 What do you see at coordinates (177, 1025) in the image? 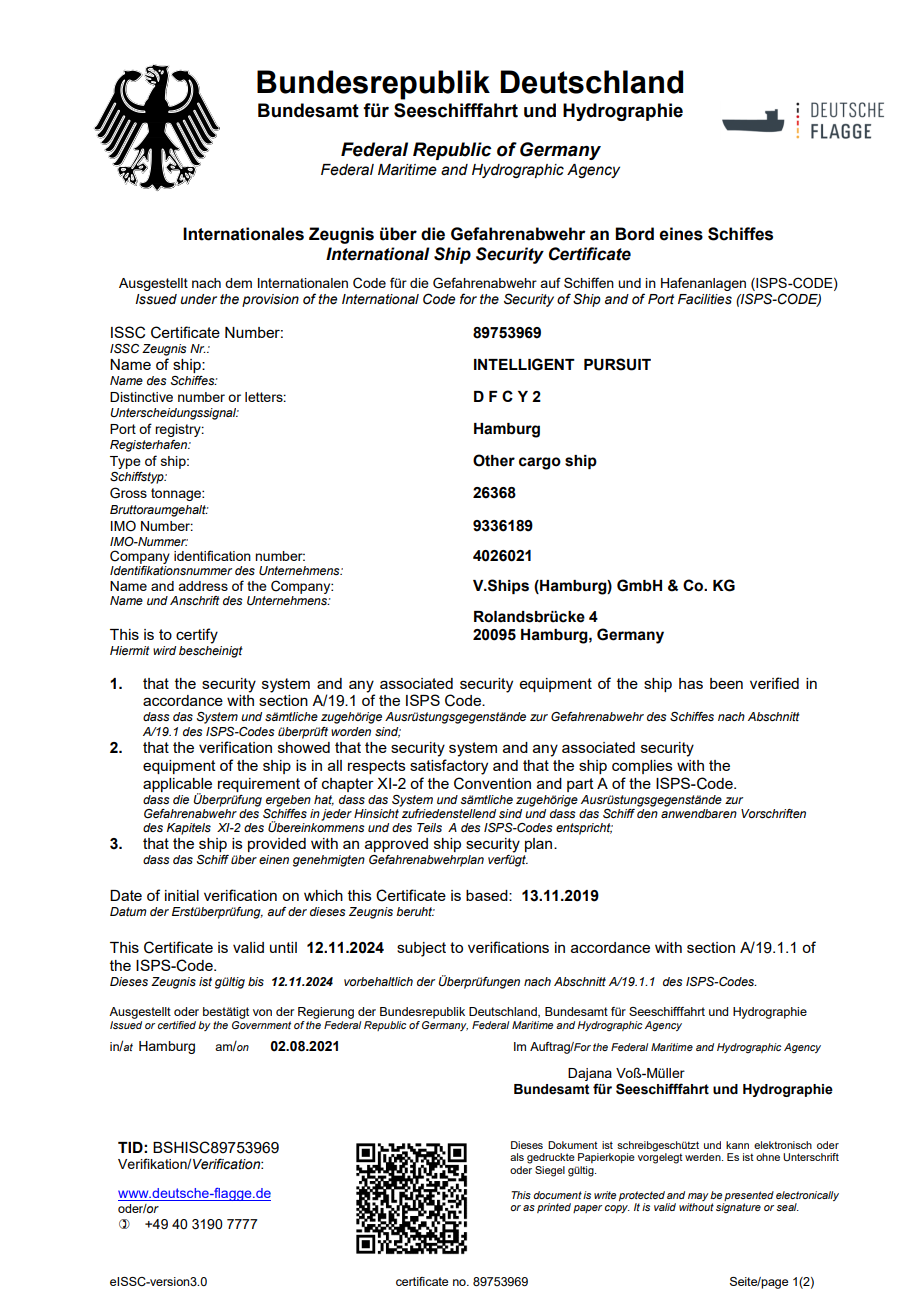
I see `certified` at bounding box center [177, 1025].
